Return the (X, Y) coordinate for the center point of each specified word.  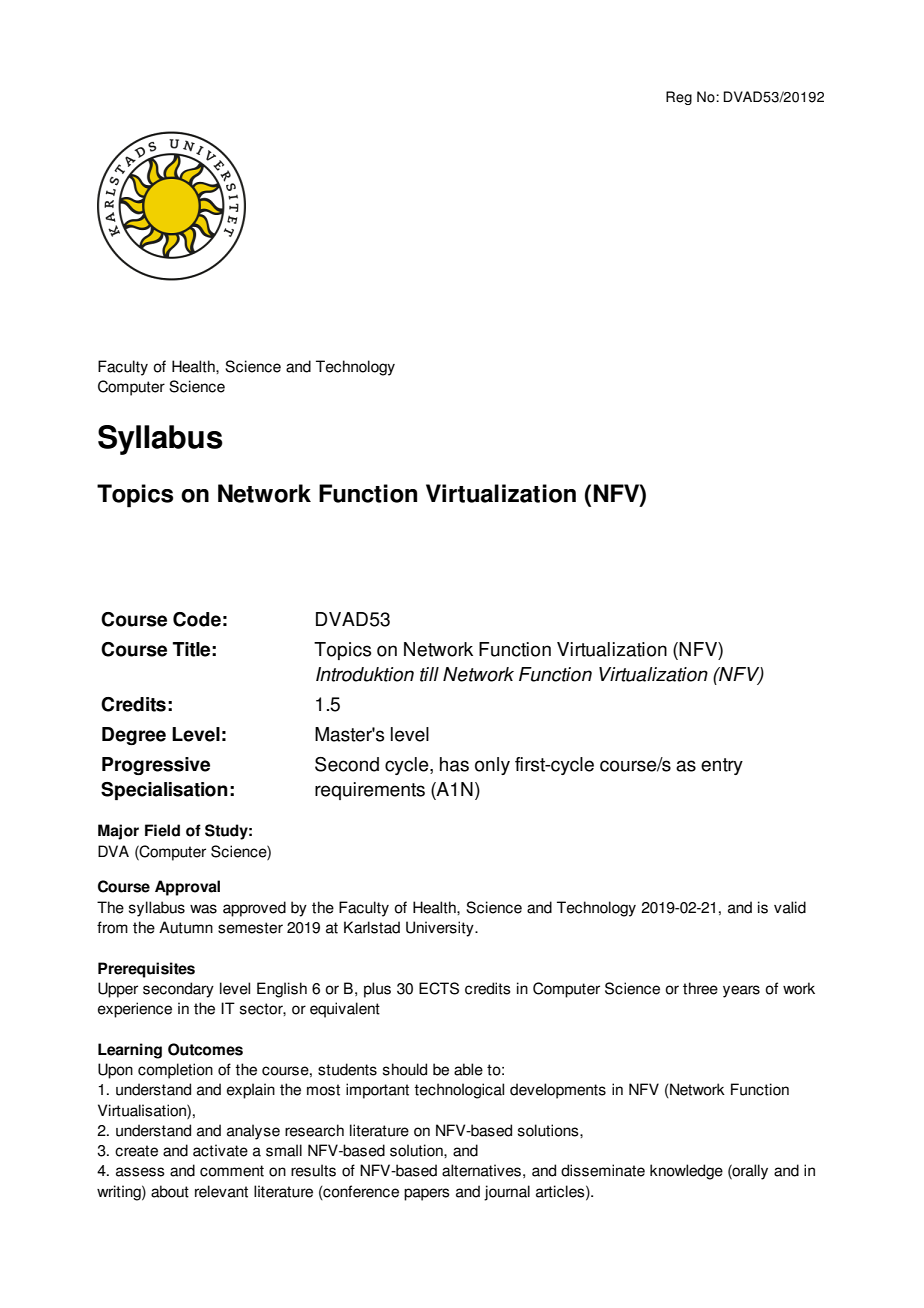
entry (722, 766)
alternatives (481, 1170)
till (429, 674)
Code (197, 619)
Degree (134, 736)
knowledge (686, 1172)
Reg (679, 98)
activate (220, 1150)
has (454, 764)
